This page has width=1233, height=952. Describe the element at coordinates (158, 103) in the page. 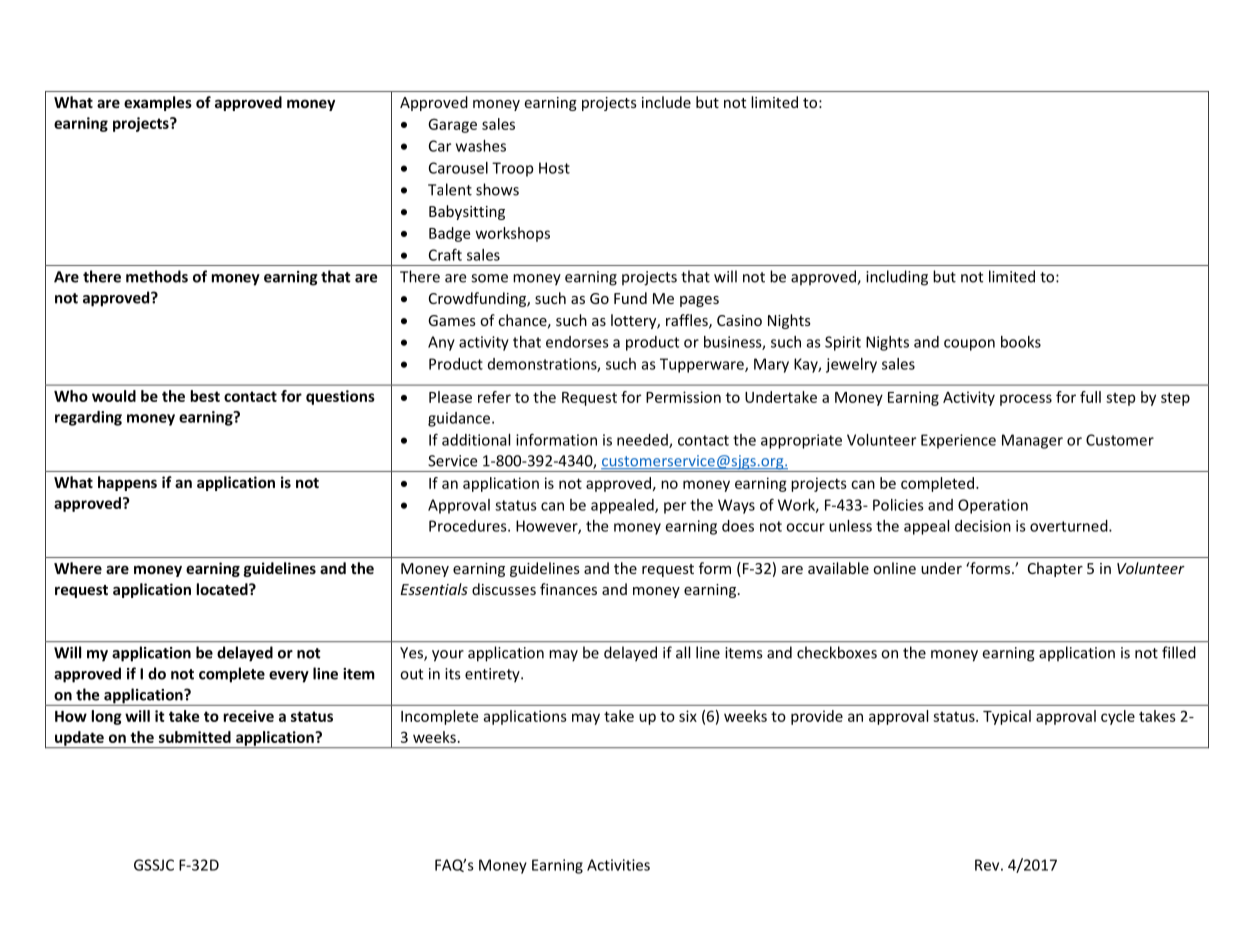

I see `examples` at that location.
